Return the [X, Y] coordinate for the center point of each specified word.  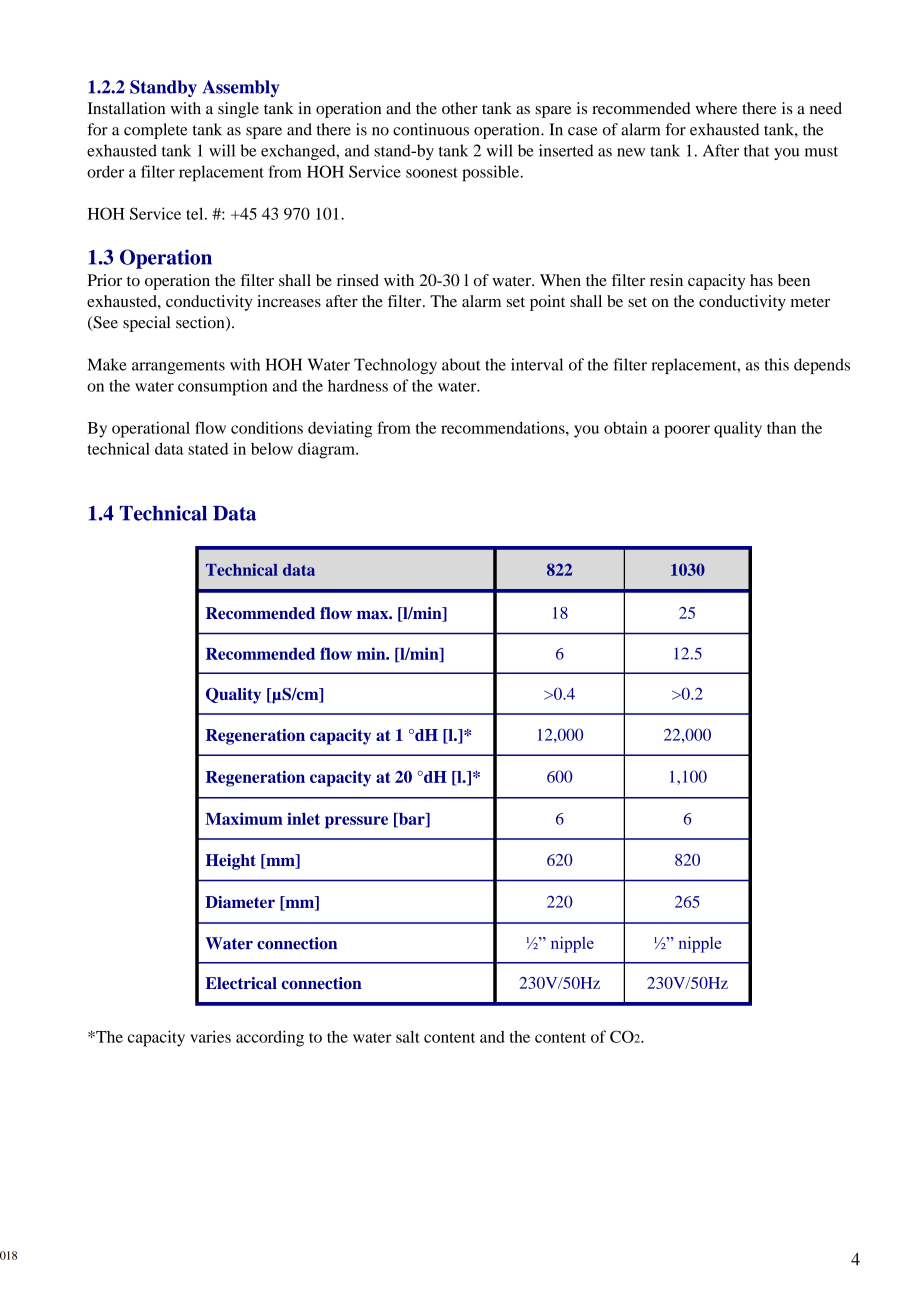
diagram [327, 450]
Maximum [244, 818]
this [777, 364]
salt [408, 1036]
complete [156, 131]
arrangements [178, 367]
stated [208, 448]
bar [411, 820]
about [461, 364]
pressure [356, 822]
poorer [687, 431]
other [460, 108]
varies [210, 1036]
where [716, 108]
